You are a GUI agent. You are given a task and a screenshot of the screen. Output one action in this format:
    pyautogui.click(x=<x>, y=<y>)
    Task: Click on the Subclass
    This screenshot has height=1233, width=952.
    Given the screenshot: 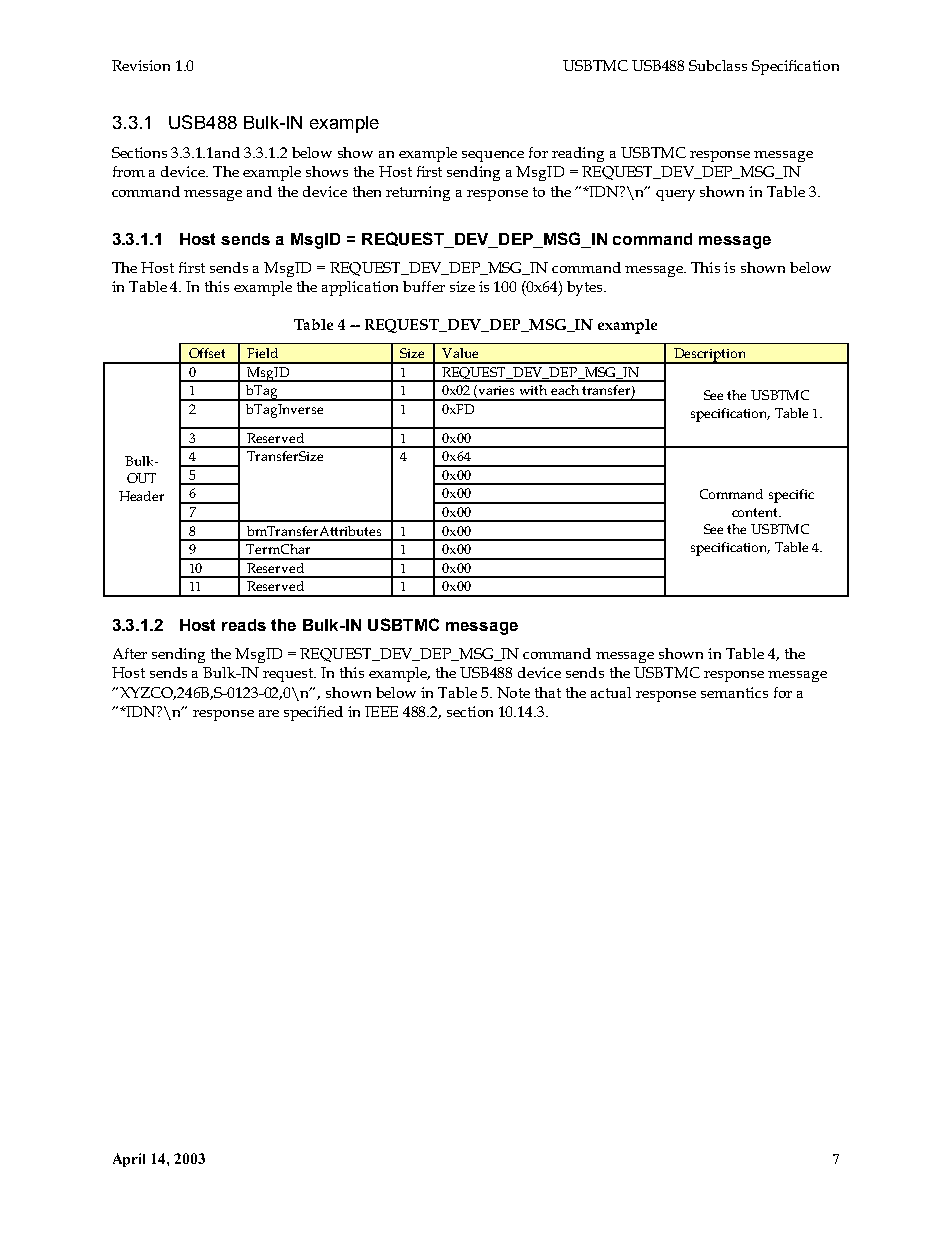 What is the action you would take?
    pyautogui.click(x=718, y=65)
